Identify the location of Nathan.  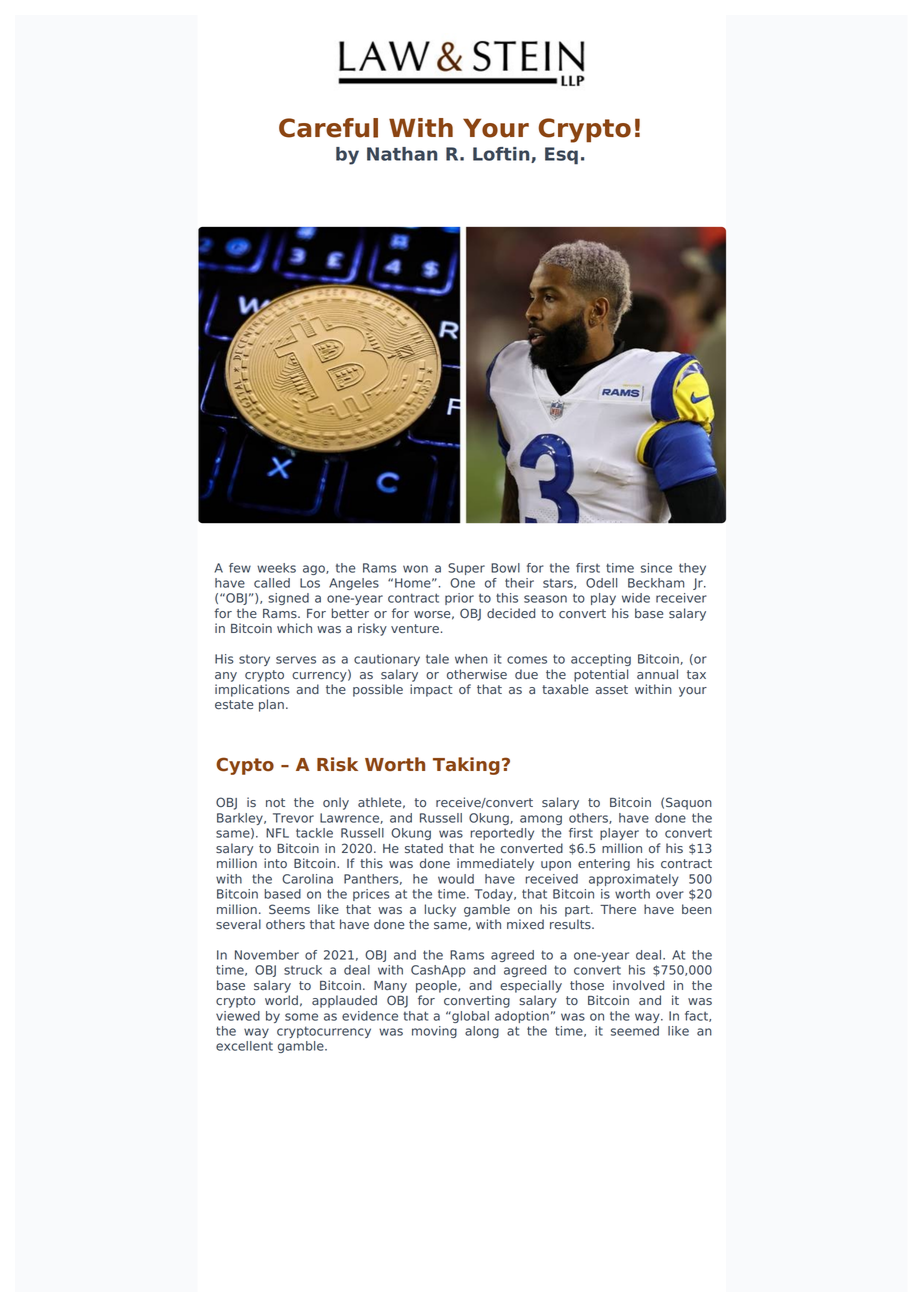
(402, 154).
